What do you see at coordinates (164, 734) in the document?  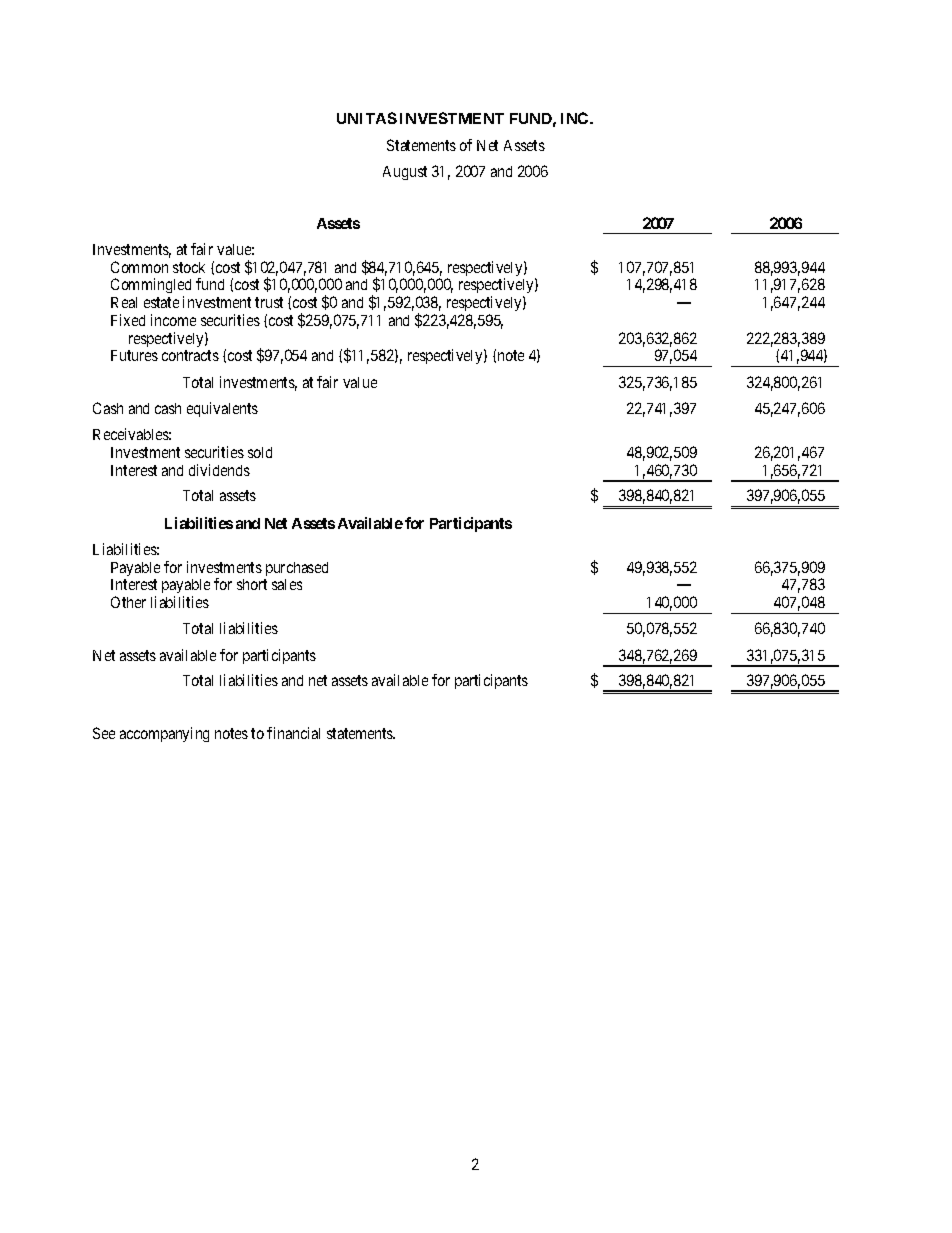 I see `accompanying` at bounding box center [164, 734].
